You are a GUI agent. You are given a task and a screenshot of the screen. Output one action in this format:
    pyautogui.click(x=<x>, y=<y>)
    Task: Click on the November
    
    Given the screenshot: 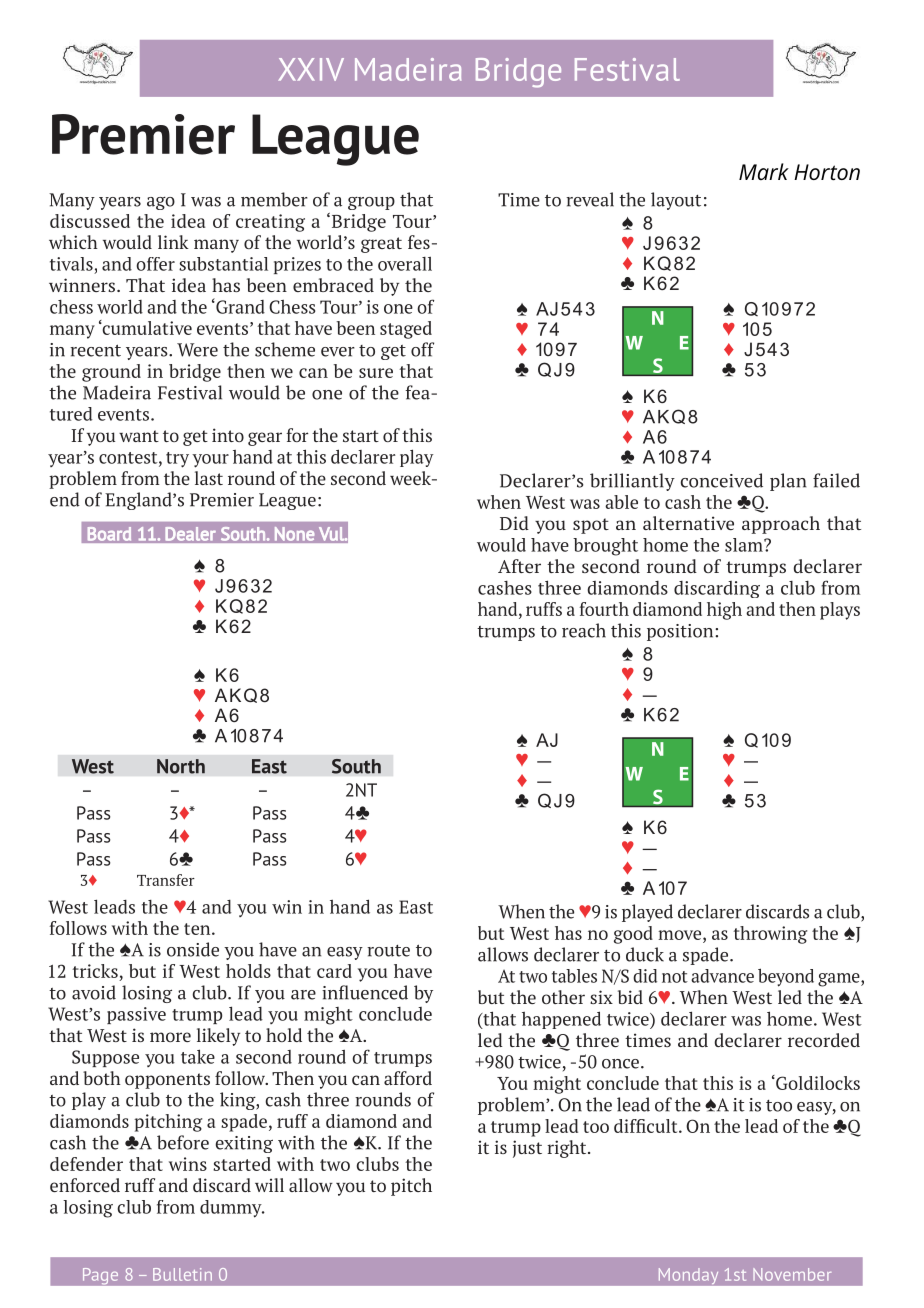 What is the action you would take?
    pyautogui.click(x=792, y=1274)
